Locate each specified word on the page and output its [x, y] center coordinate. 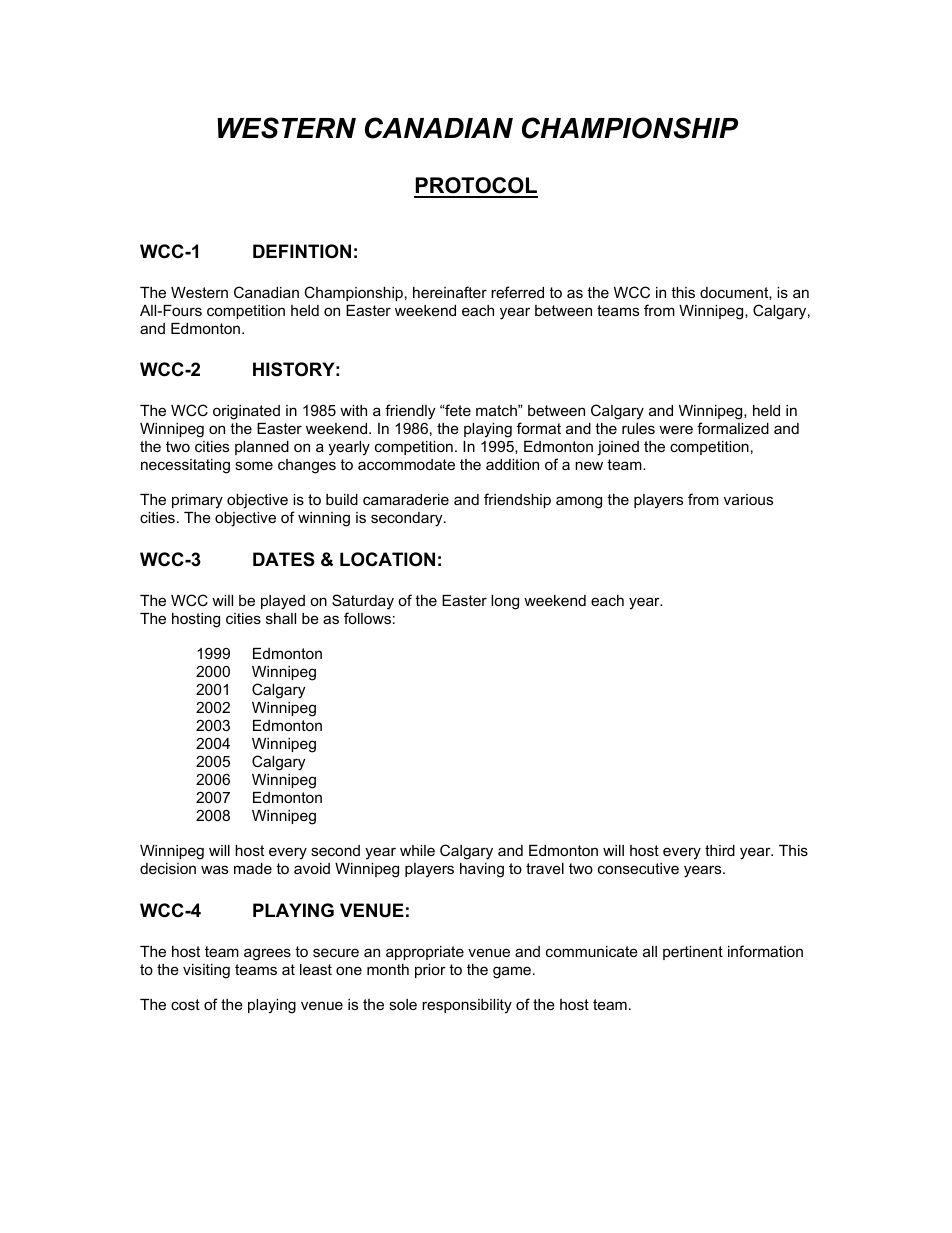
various [748, 499]
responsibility [467, 1006]
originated [246, 412]
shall [281, 618]
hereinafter [450, 292]
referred [517, 292]
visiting [206, 971]
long [505, 602]
